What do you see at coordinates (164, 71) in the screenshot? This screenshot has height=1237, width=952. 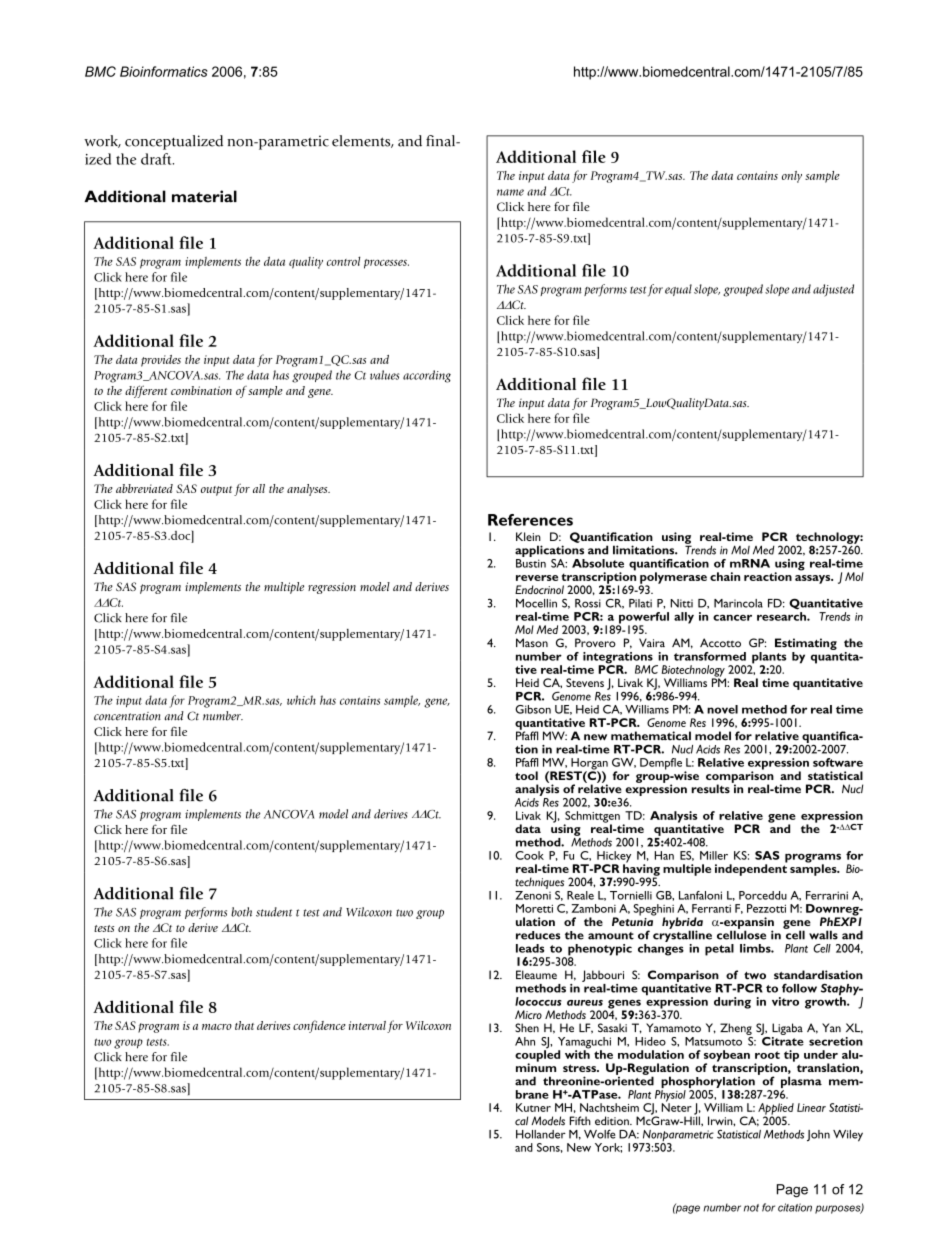 I see `Bioinformatics` at bounding box center [164, 71].
